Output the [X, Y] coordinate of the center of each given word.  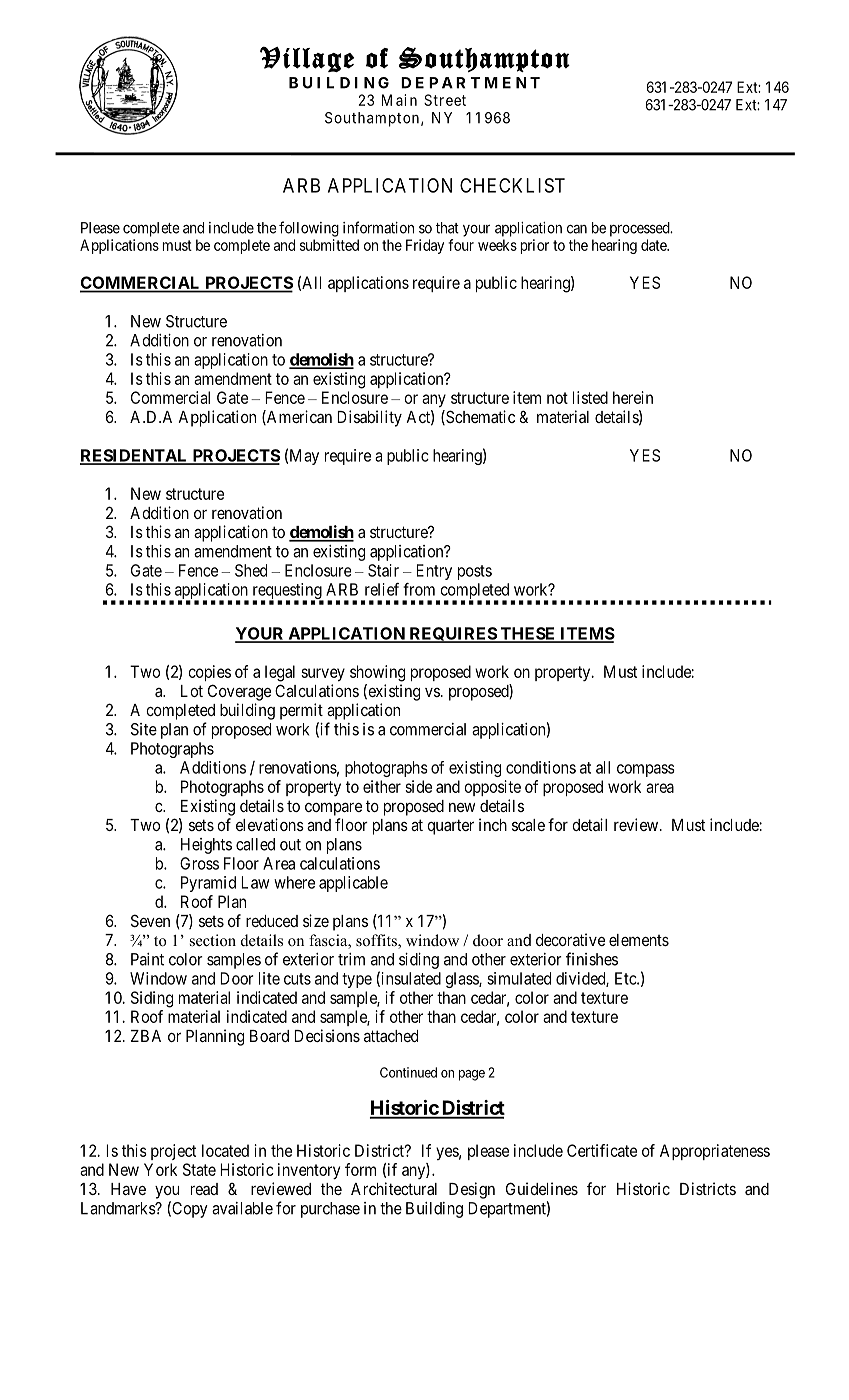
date [654, 245]
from [419, 589]
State [199, 1169]
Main [399, 100]
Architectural [394, 1188]
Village [307, 59]
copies [209, 673]
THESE [528, 634]
